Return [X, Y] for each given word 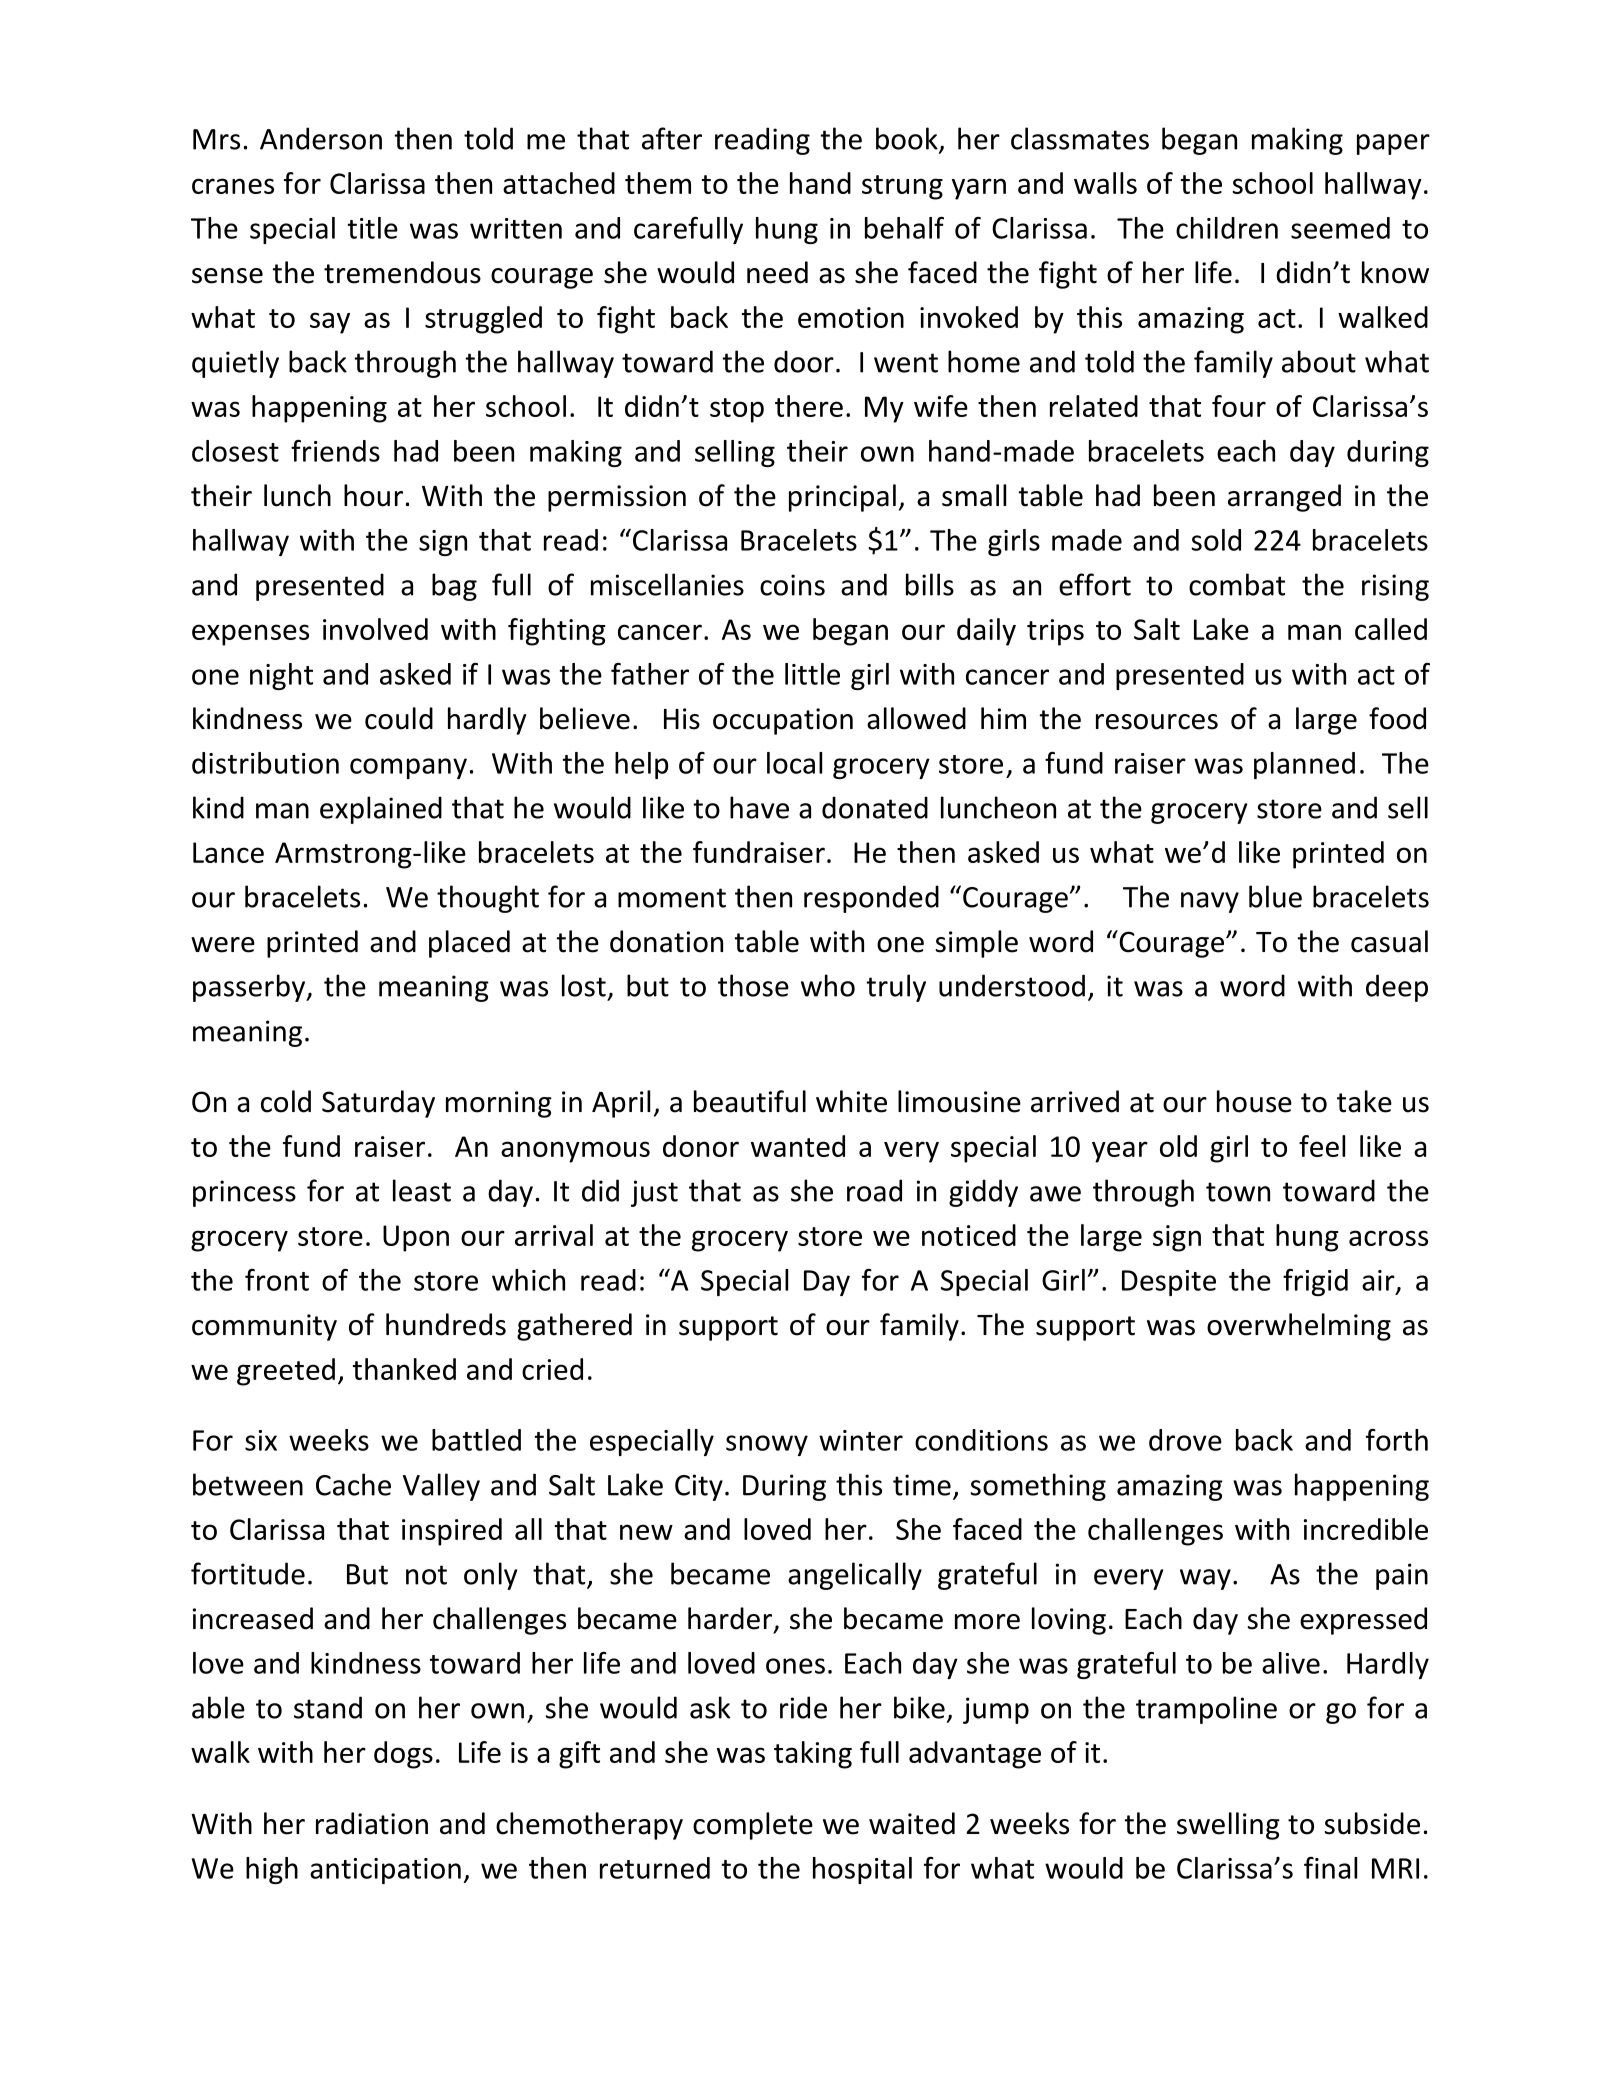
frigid [1315, 1282]
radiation [372, 1823]
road [874, 1190]
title [372, 228]
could [399, 718]
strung [902, 187]
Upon [416, 1238]
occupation [783, 721]
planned [1304, 765]
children [1227, 228]
